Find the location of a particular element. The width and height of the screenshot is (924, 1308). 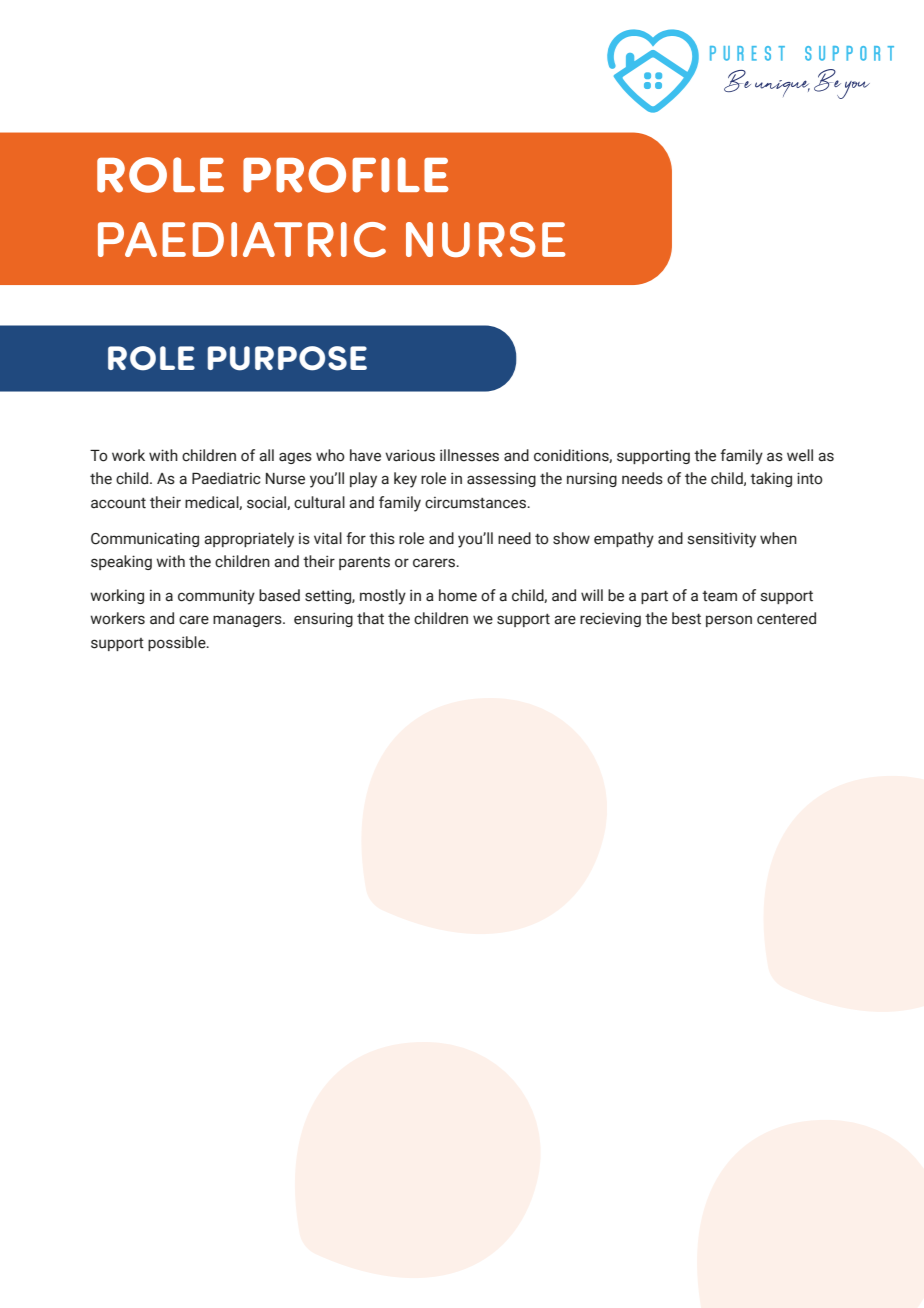

illnesses is located at coordinates (469, 455).
